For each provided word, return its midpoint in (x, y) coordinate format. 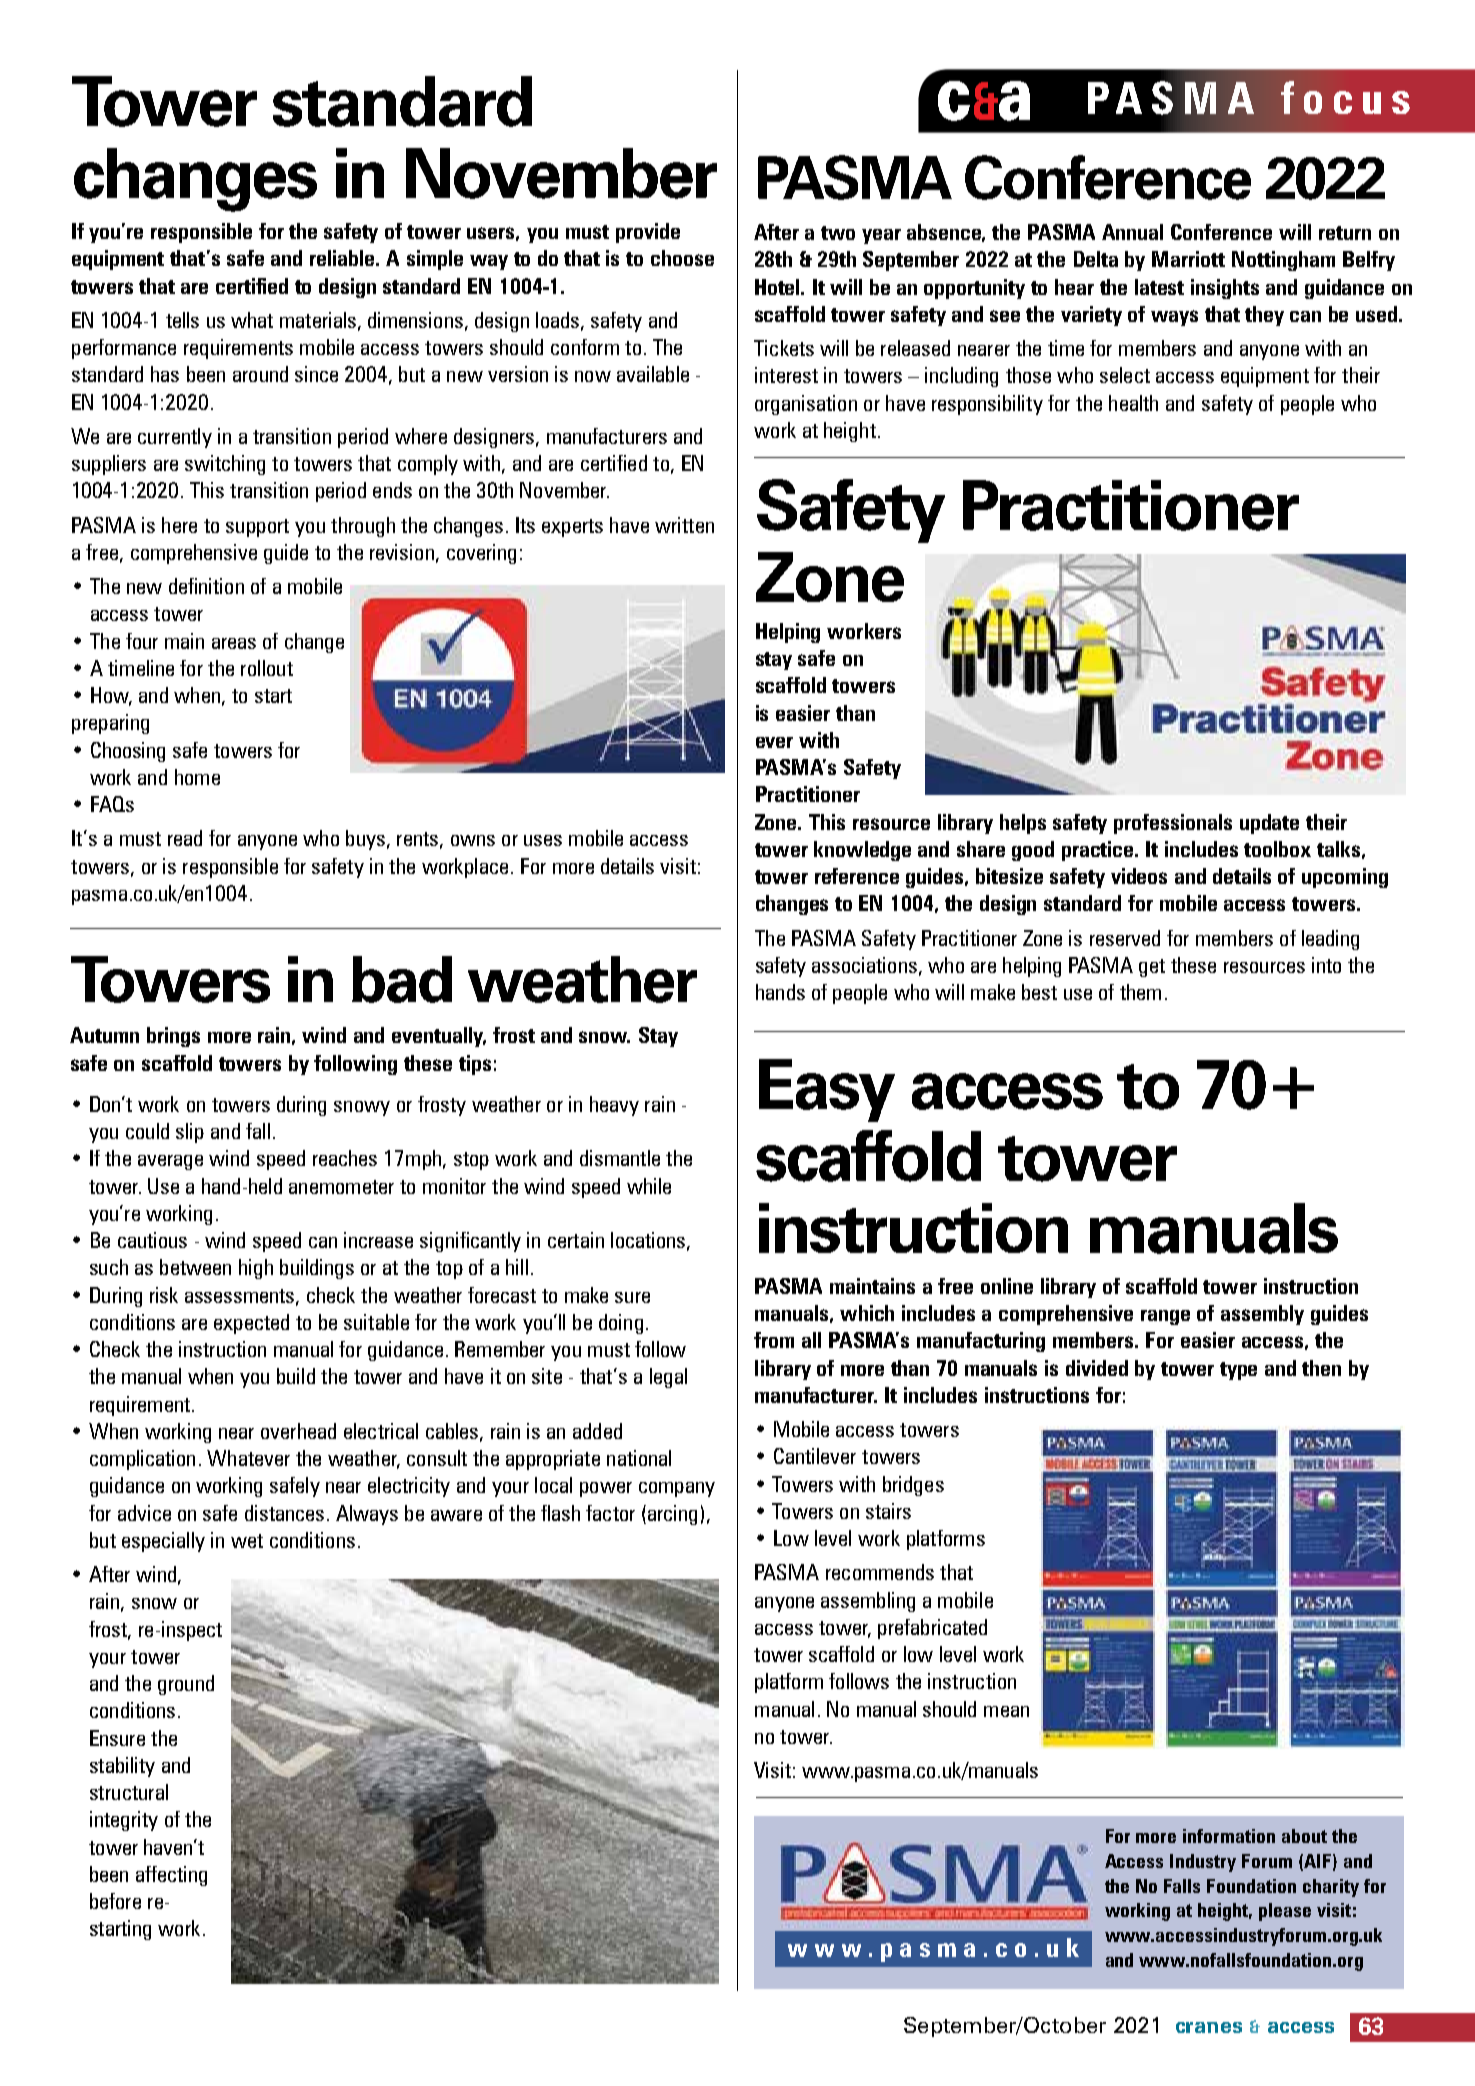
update (1269, 824)
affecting (171, 1876)
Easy (827, 1090)
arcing (672, 1515)
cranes (1209, 2027)
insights (1225, 289)
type (1238, 1371)
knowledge (862, 851)
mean (1006, 1711)
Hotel (779, 287)
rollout (267, 668)
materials (318, 320)
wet (247, 1541)
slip (190, 1133)
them (1140, 992)
